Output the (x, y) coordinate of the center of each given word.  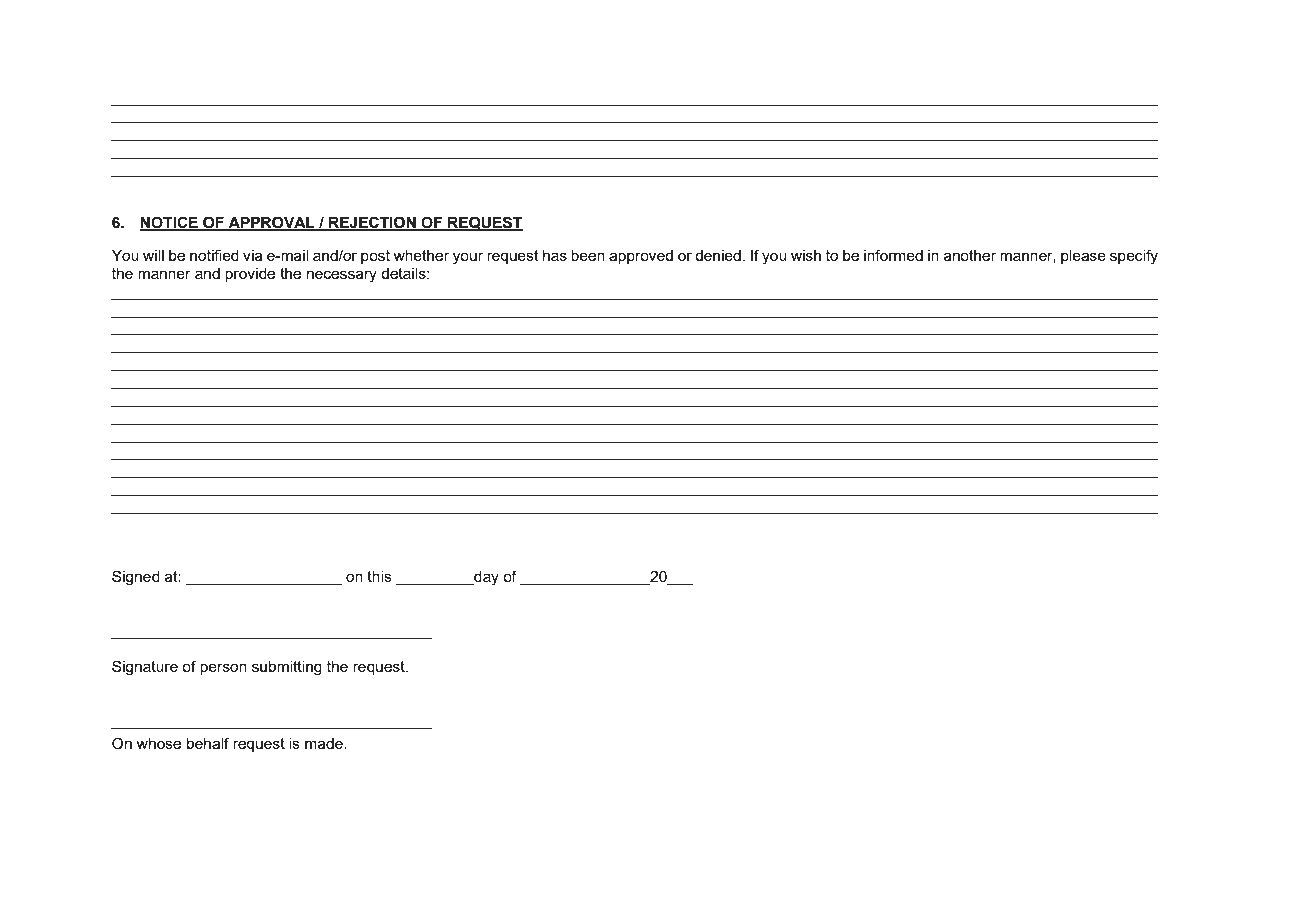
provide (250, 275)
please (1083, 257)
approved (641, 257)
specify (1134, 257)
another (970, 255)
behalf (208, 743)
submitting (287, 668)
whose (158, 743)
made (325, 743)
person (223, 669)
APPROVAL (271, 223)
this (379, 576)
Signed (136, 578)
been (588, 255)
